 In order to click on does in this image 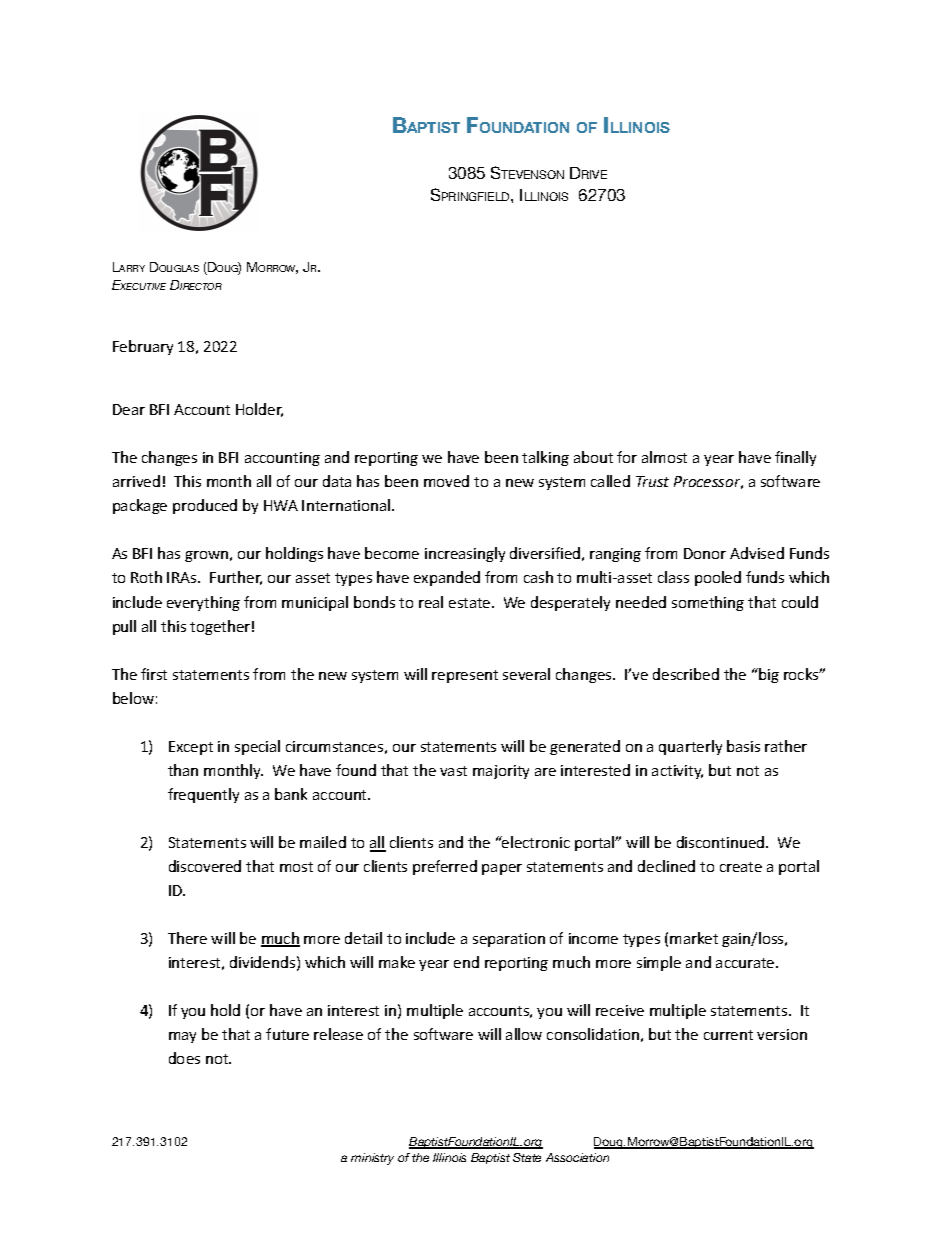, I will do `click(184, 1058)`.
